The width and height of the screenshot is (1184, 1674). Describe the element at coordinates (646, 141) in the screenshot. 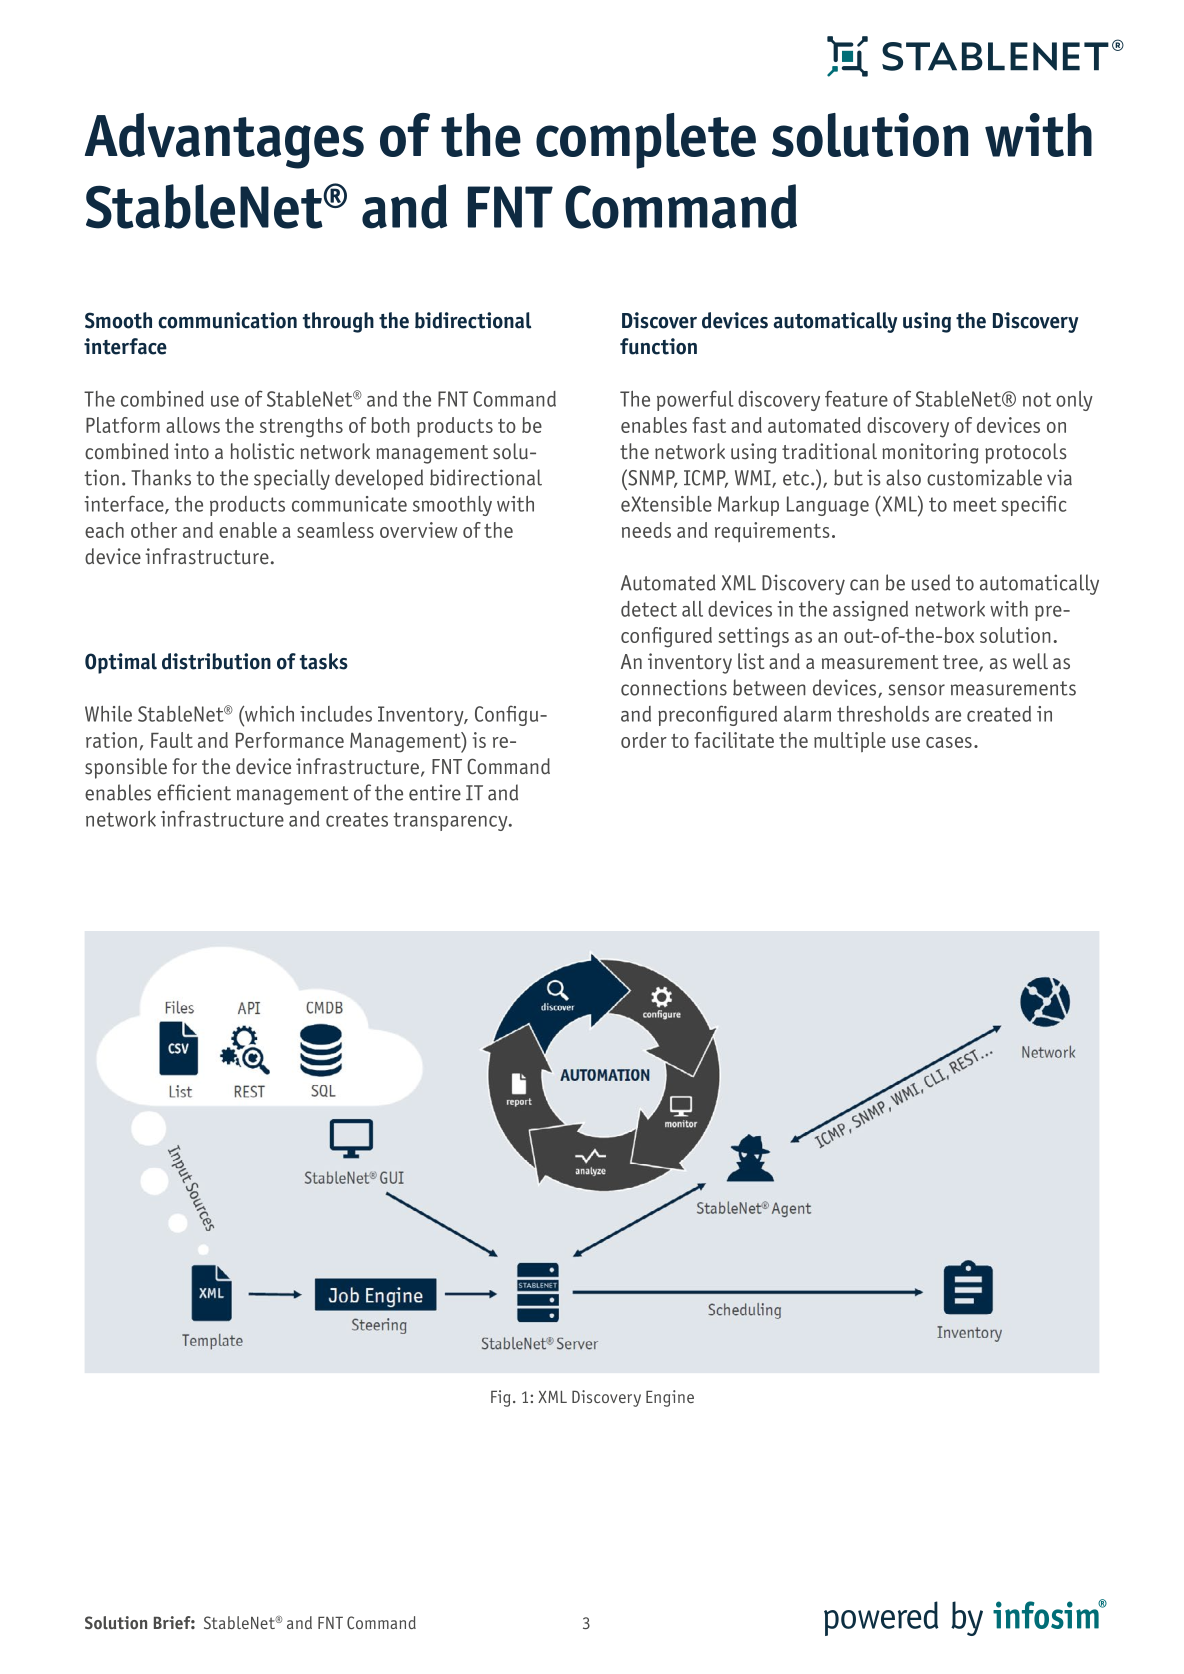

I see `complete` at that location.
